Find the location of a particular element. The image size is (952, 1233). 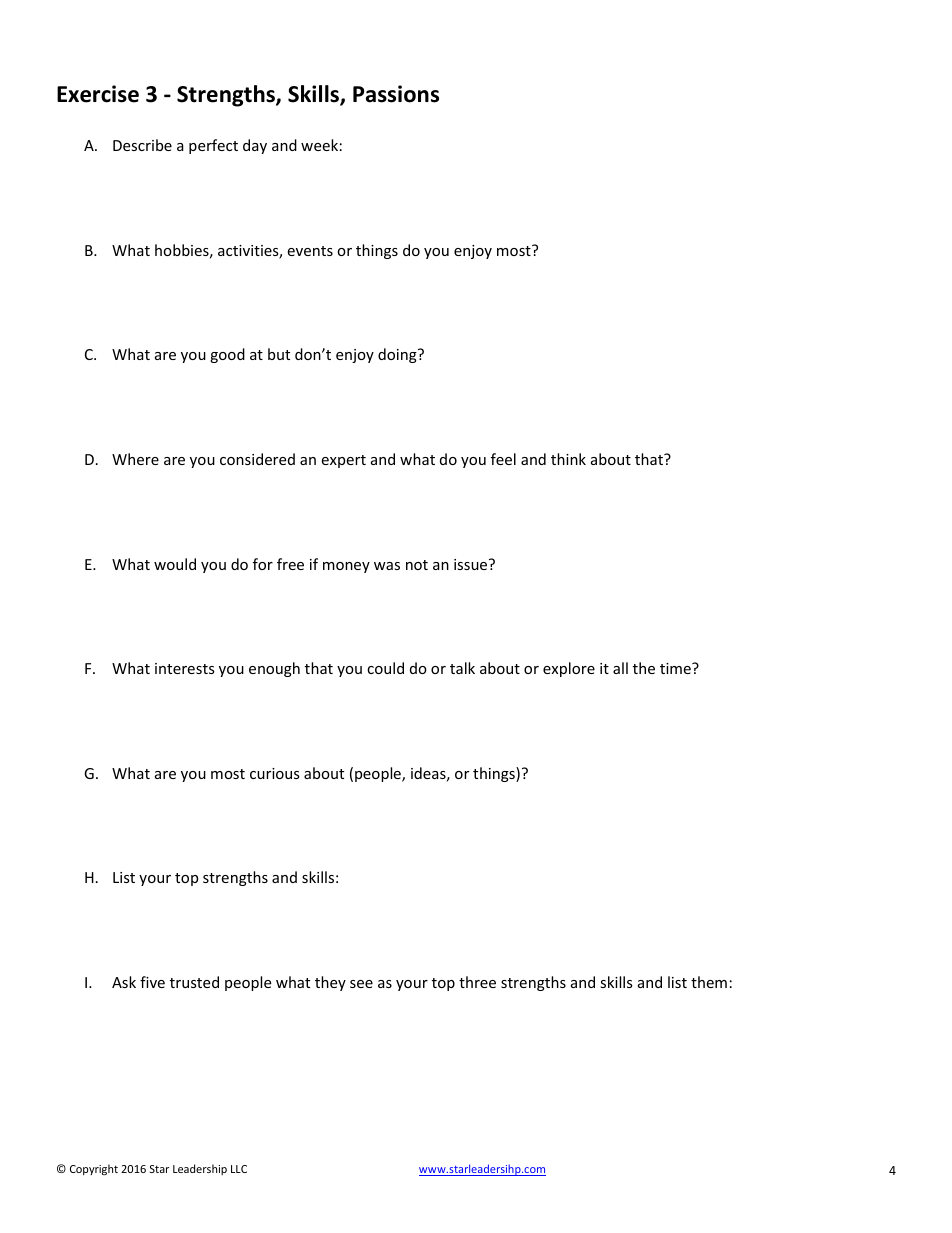

week is located at coordinates (319, 145).
